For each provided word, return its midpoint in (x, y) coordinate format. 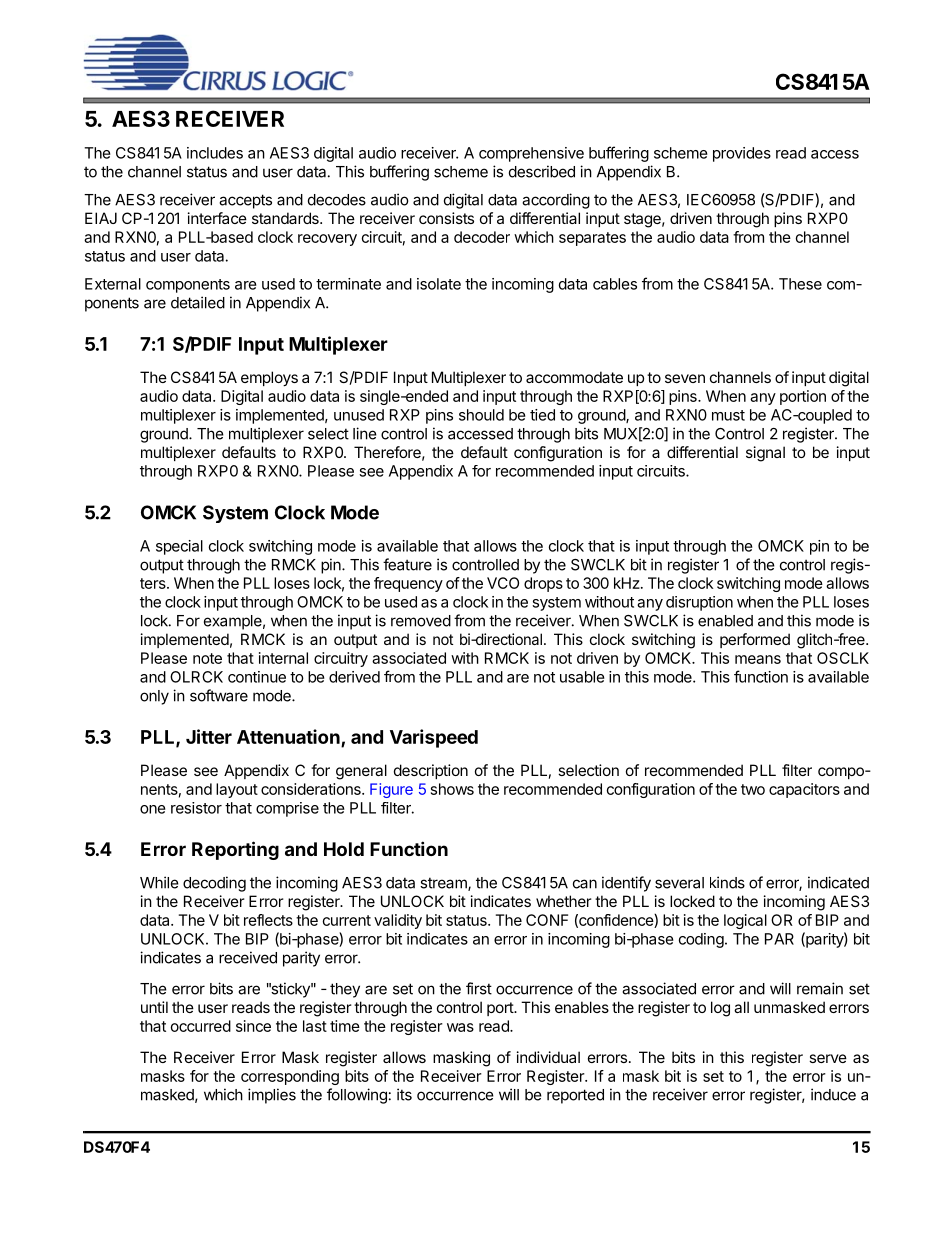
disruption (699, 603)
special (179, 547)
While (159, 882)
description (431, 771)
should (481, 415)
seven (685, 378)
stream (444, 884)
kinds (727, 882)
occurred (201, 1026)
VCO (503, 583)
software (219, 695)
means (758, 659)
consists (446, 218)
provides (742, 154)
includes (215, 153)
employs (269, 378)
